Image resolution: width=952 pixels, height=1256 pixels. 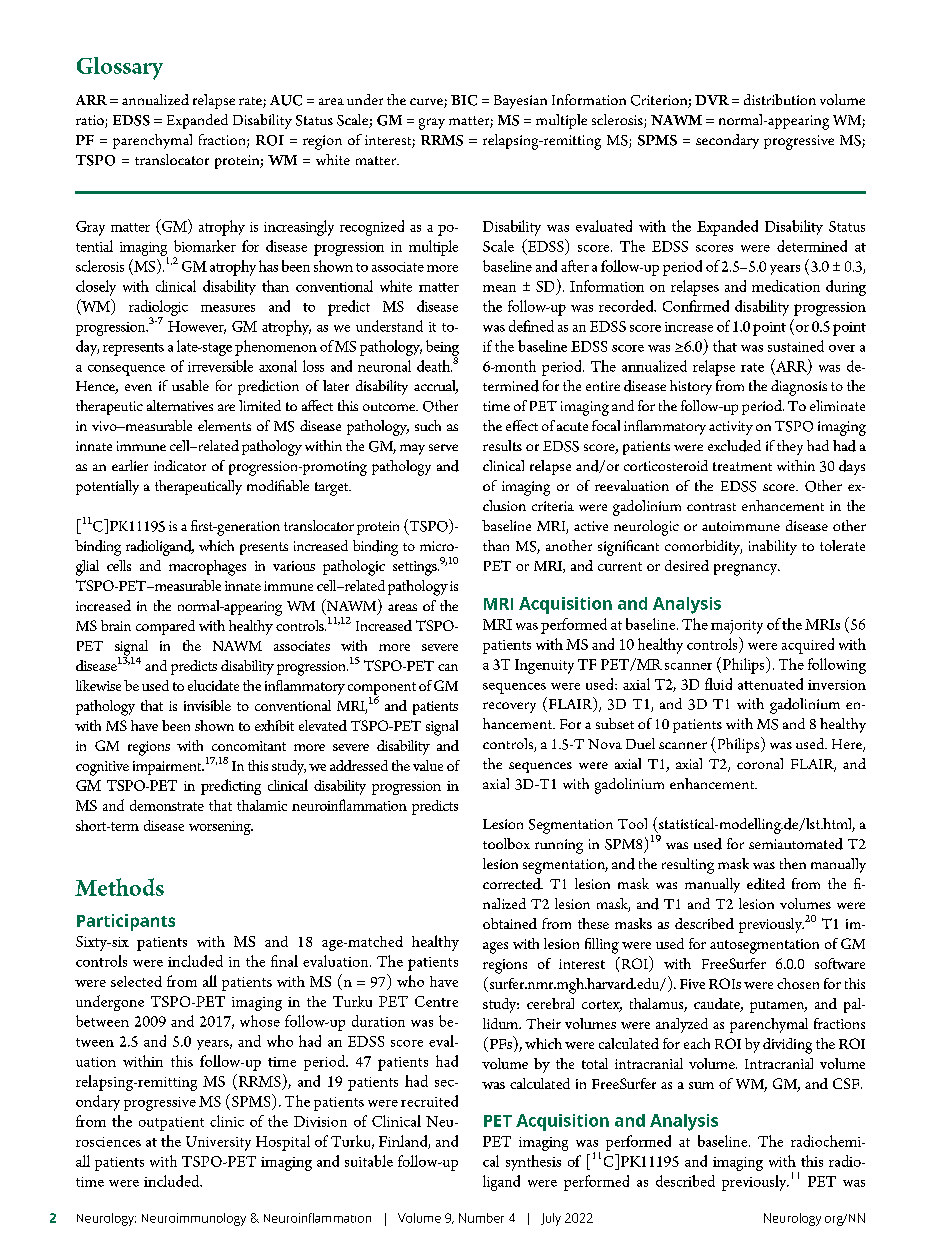 I want to click on AUC, so click(x=286, y=100).
